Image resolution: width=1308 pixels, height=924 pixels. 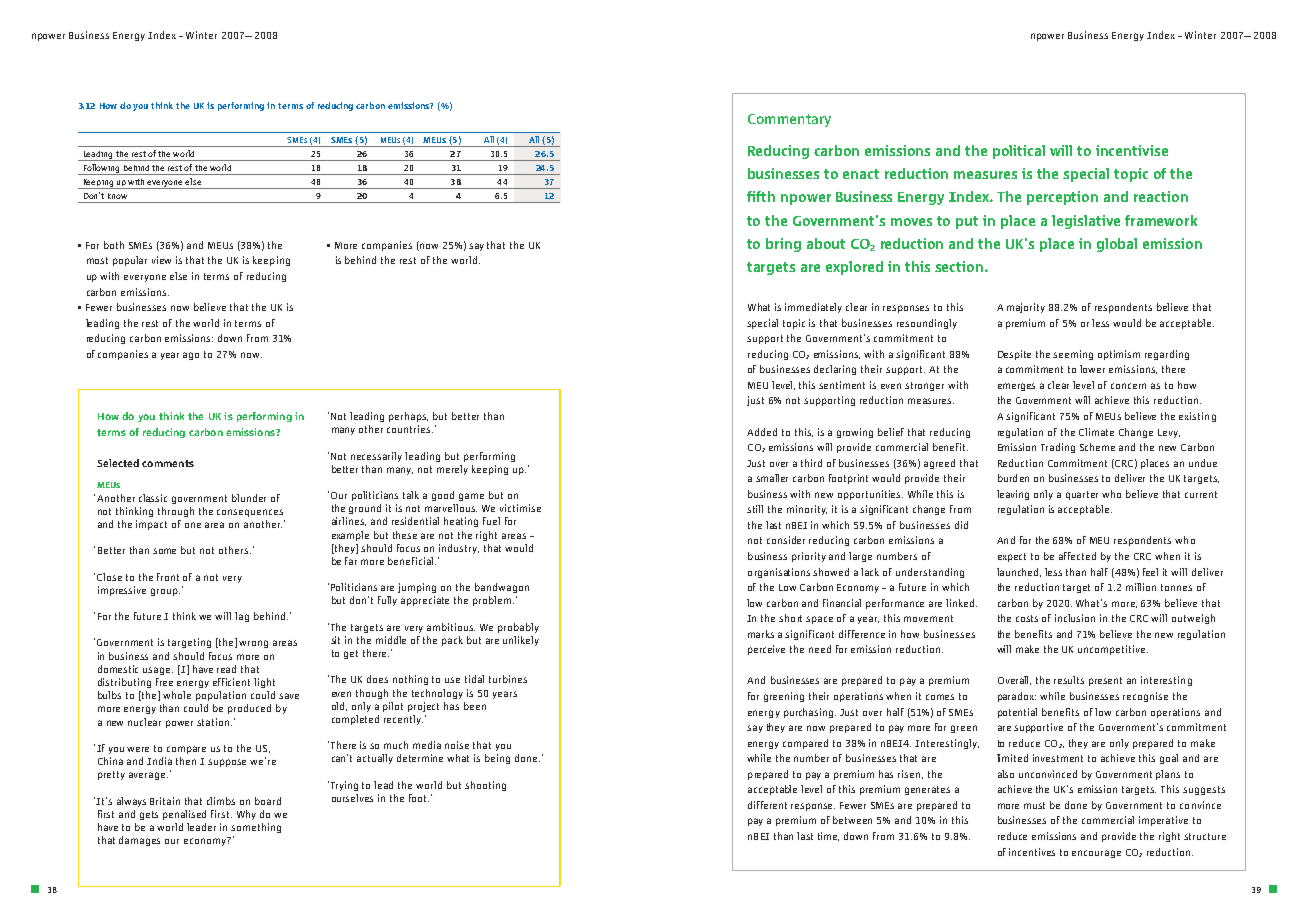 I want to click on quarter, so click(x=1082, y=495).
